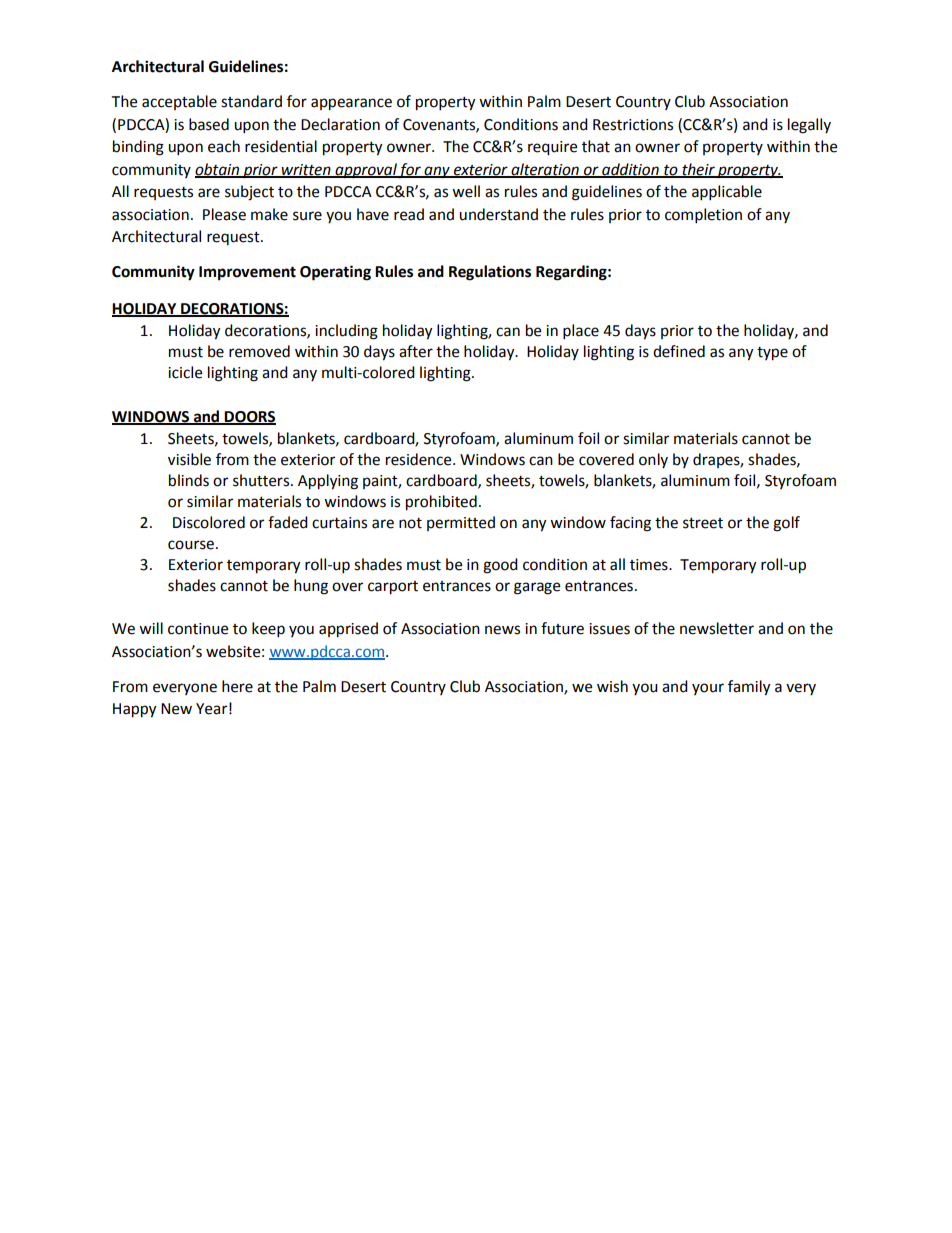  What do you see at coordinates (703, 523) in the page?
I see `street` at bounding box center [703, 523].
